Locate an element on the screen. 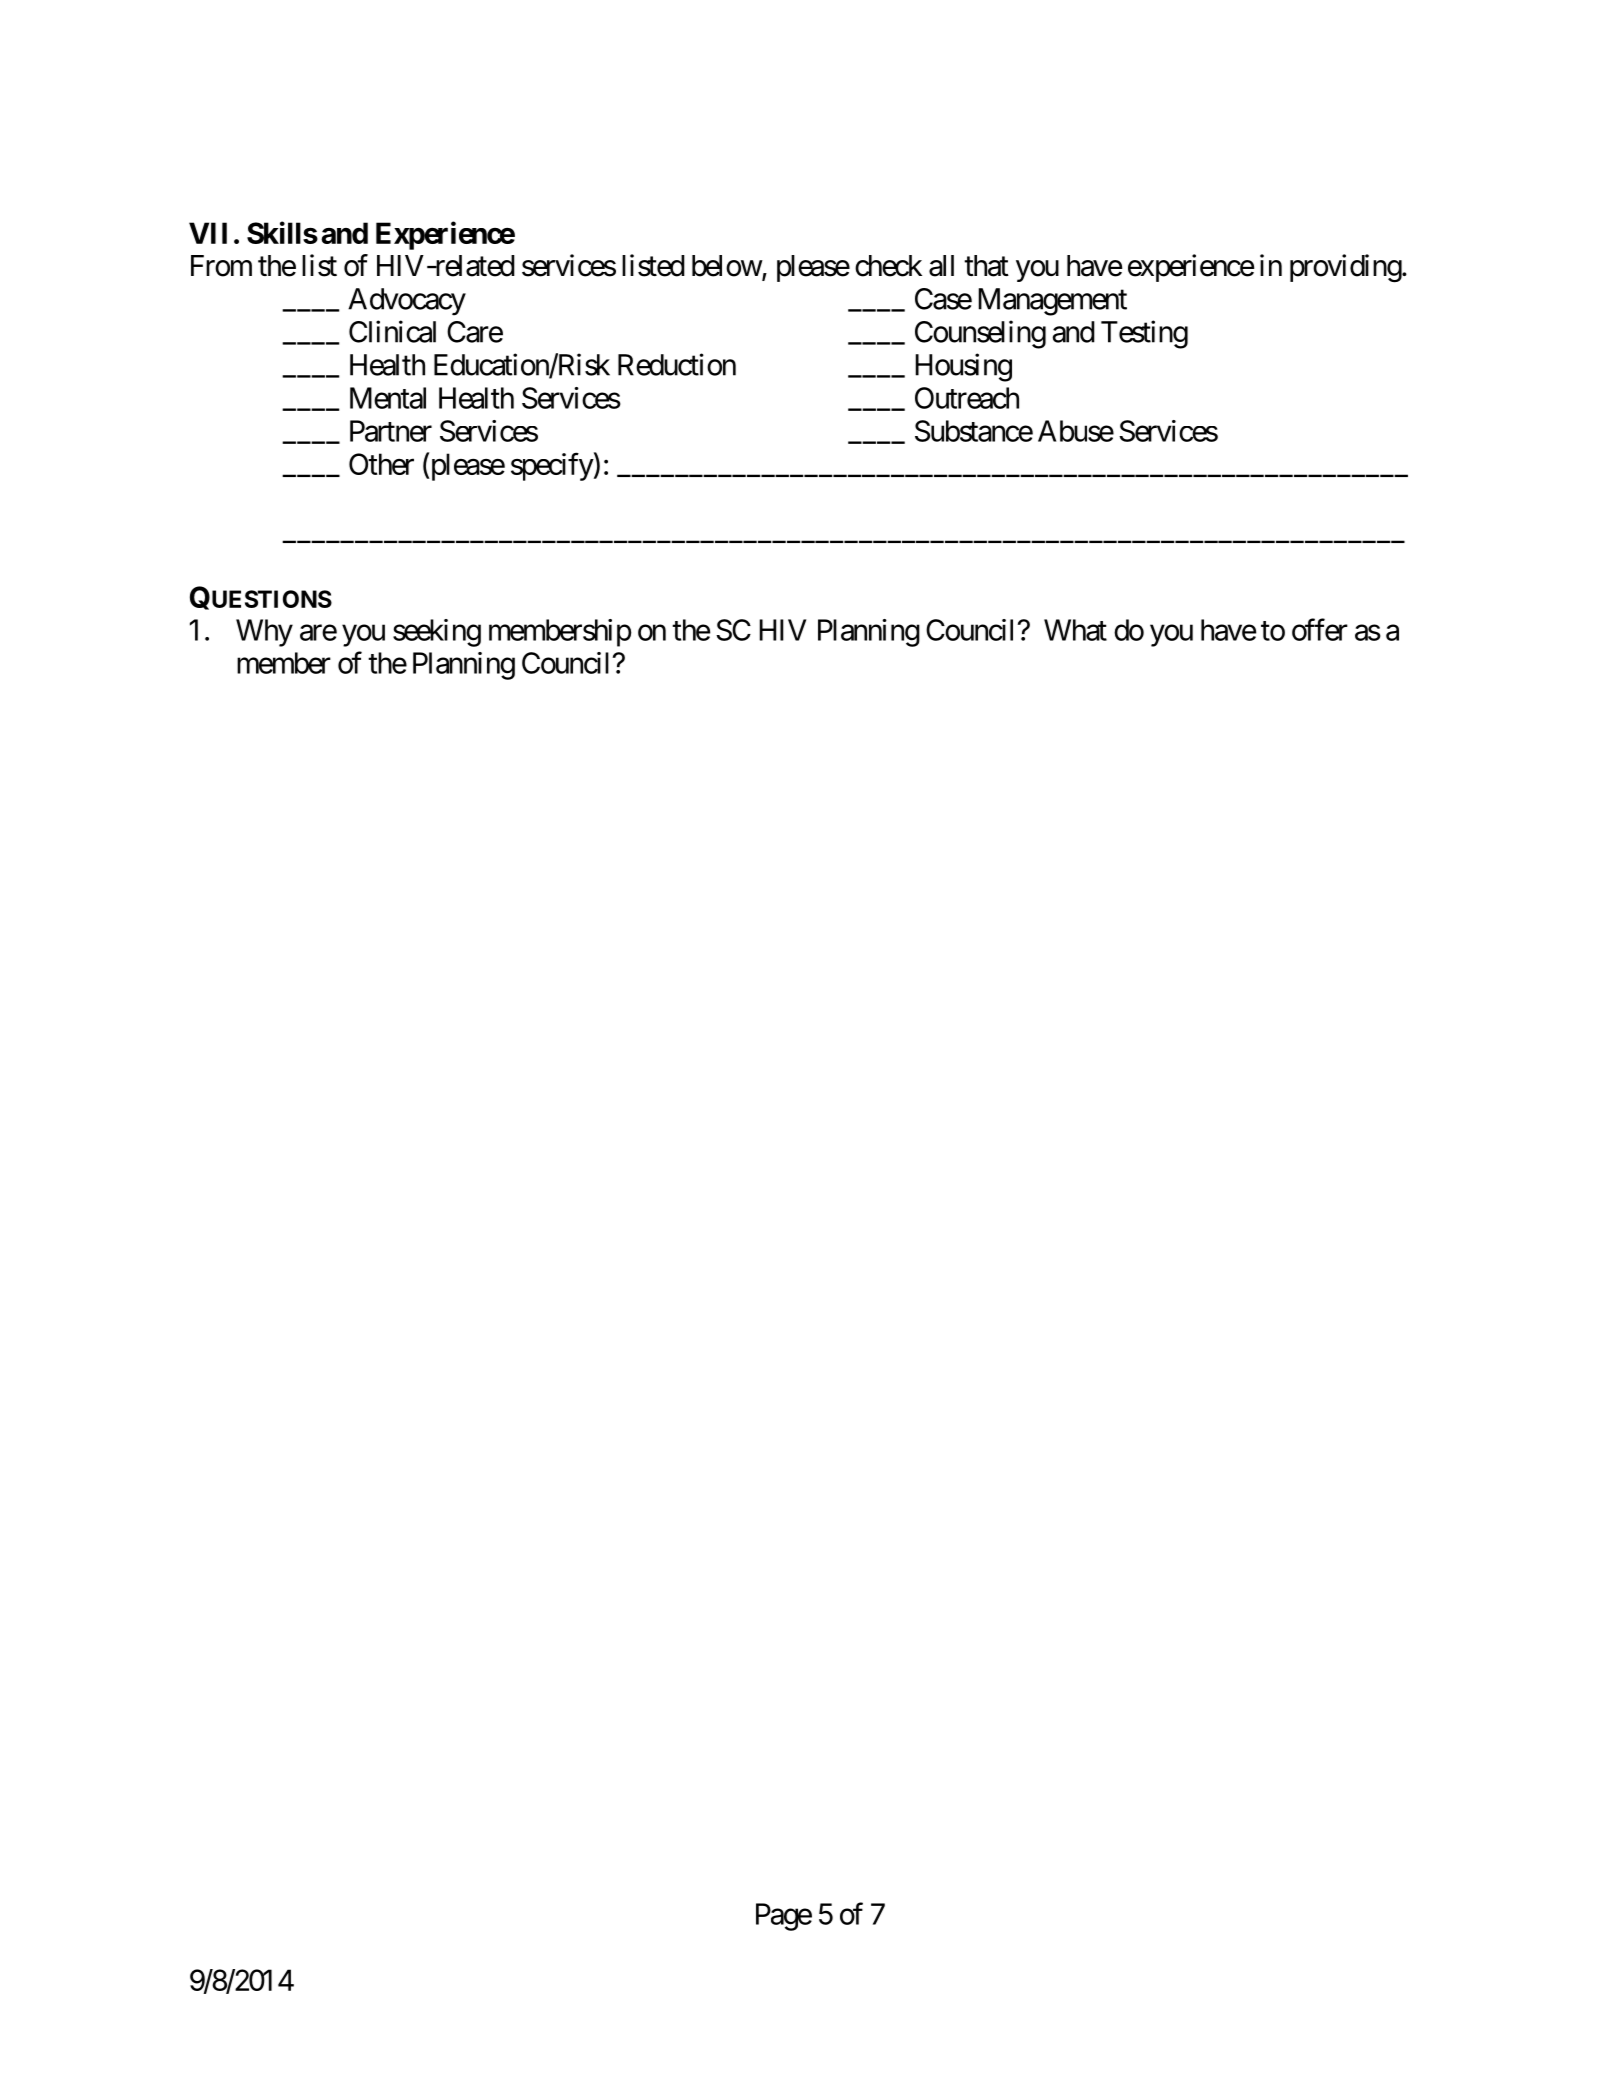 This screenshot has height=2073, width=1602. check is located at coordinates (888, 266).
